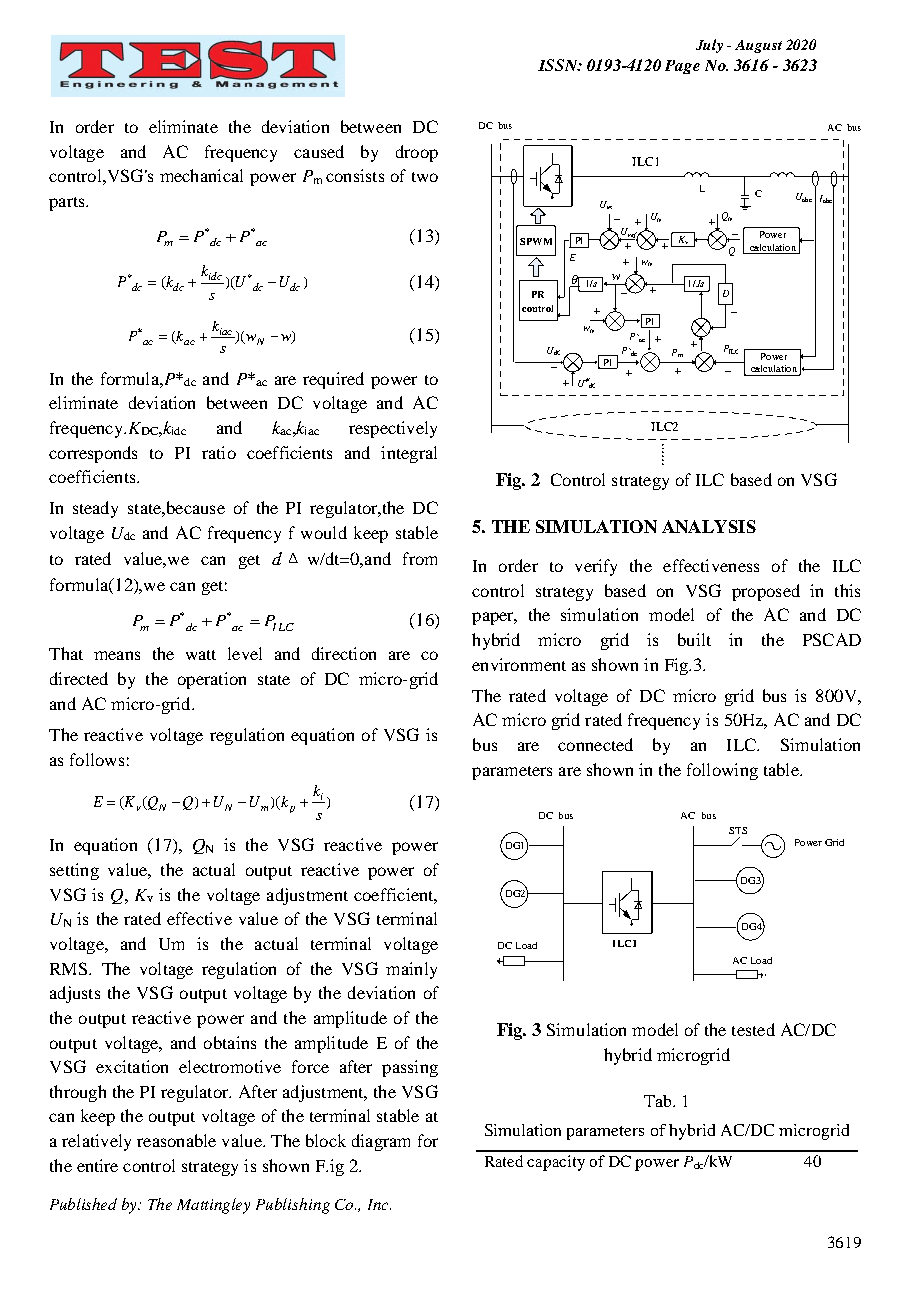  I want to click on reasonable, so click(176, 1140).
